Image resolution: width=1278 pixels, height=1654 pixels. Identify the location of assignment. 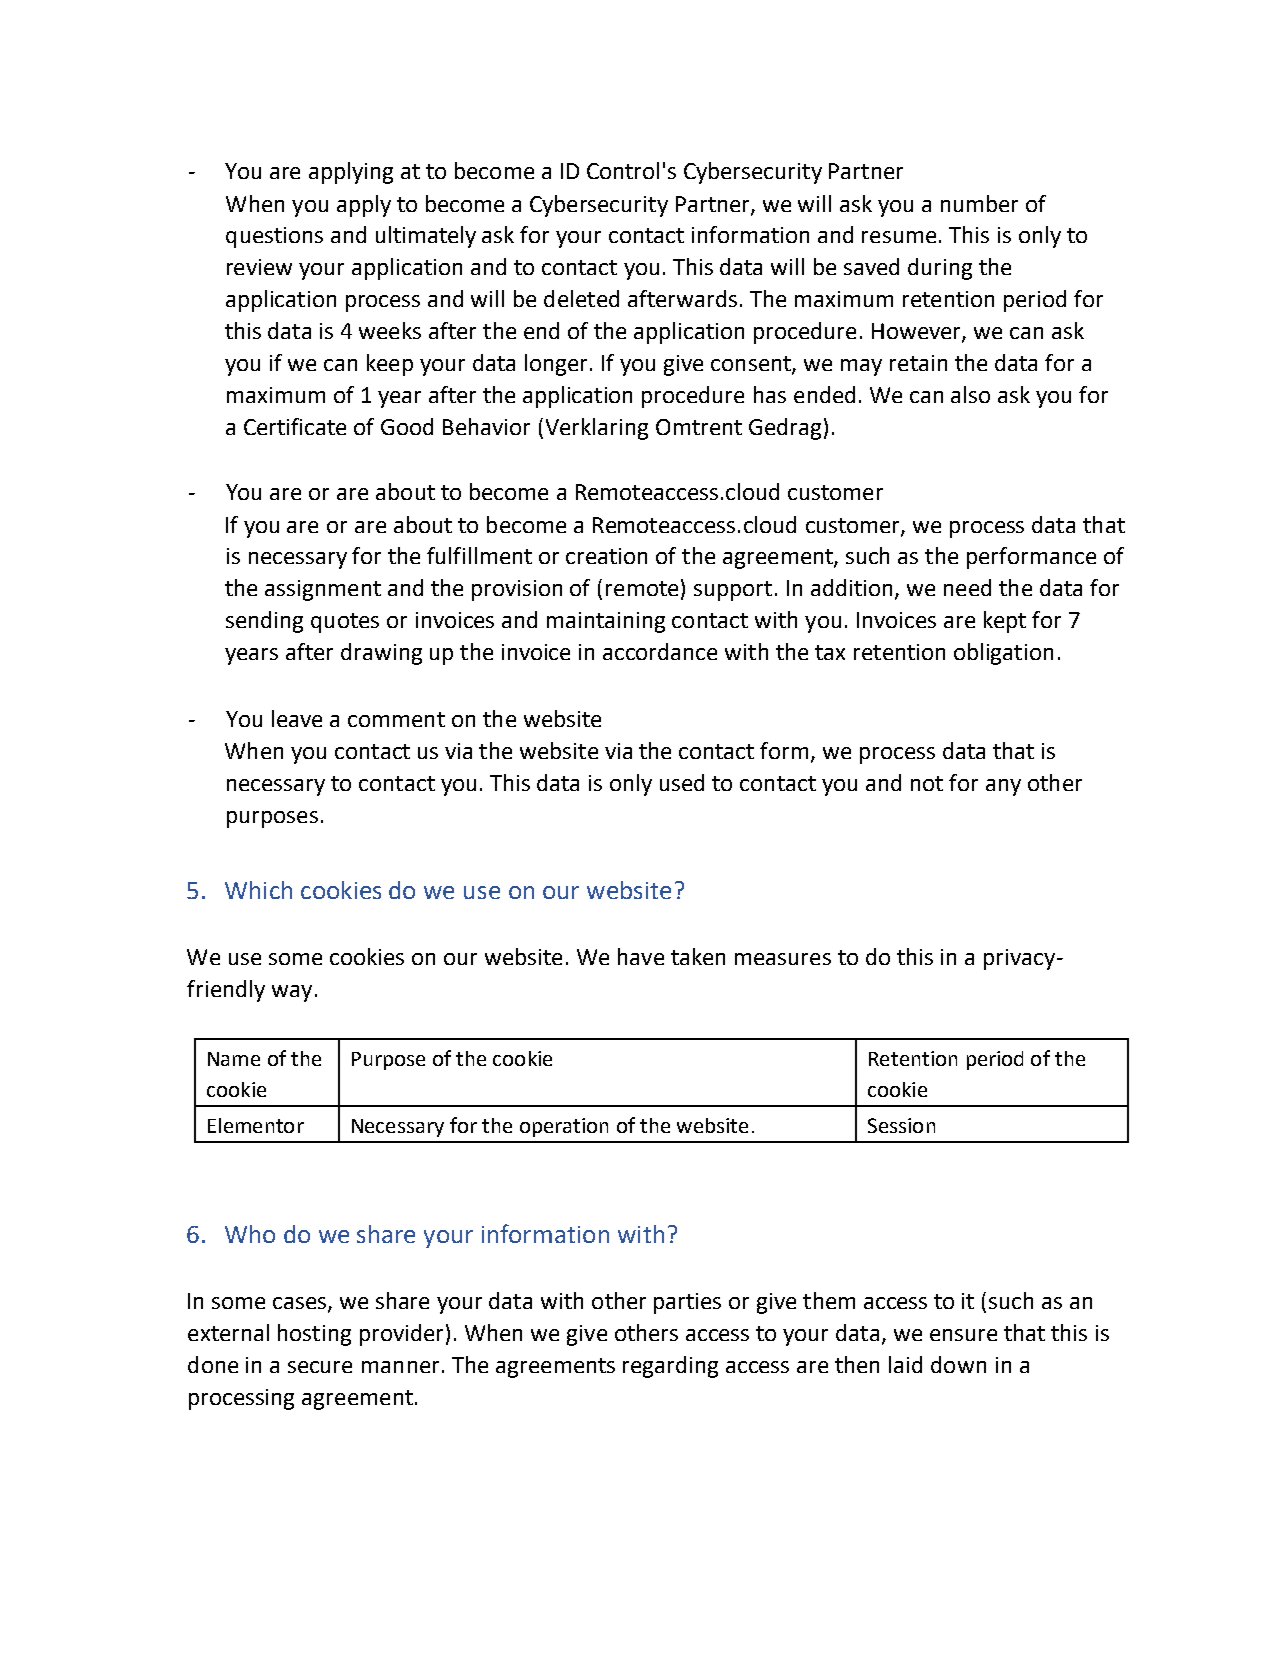
(323, 590).
